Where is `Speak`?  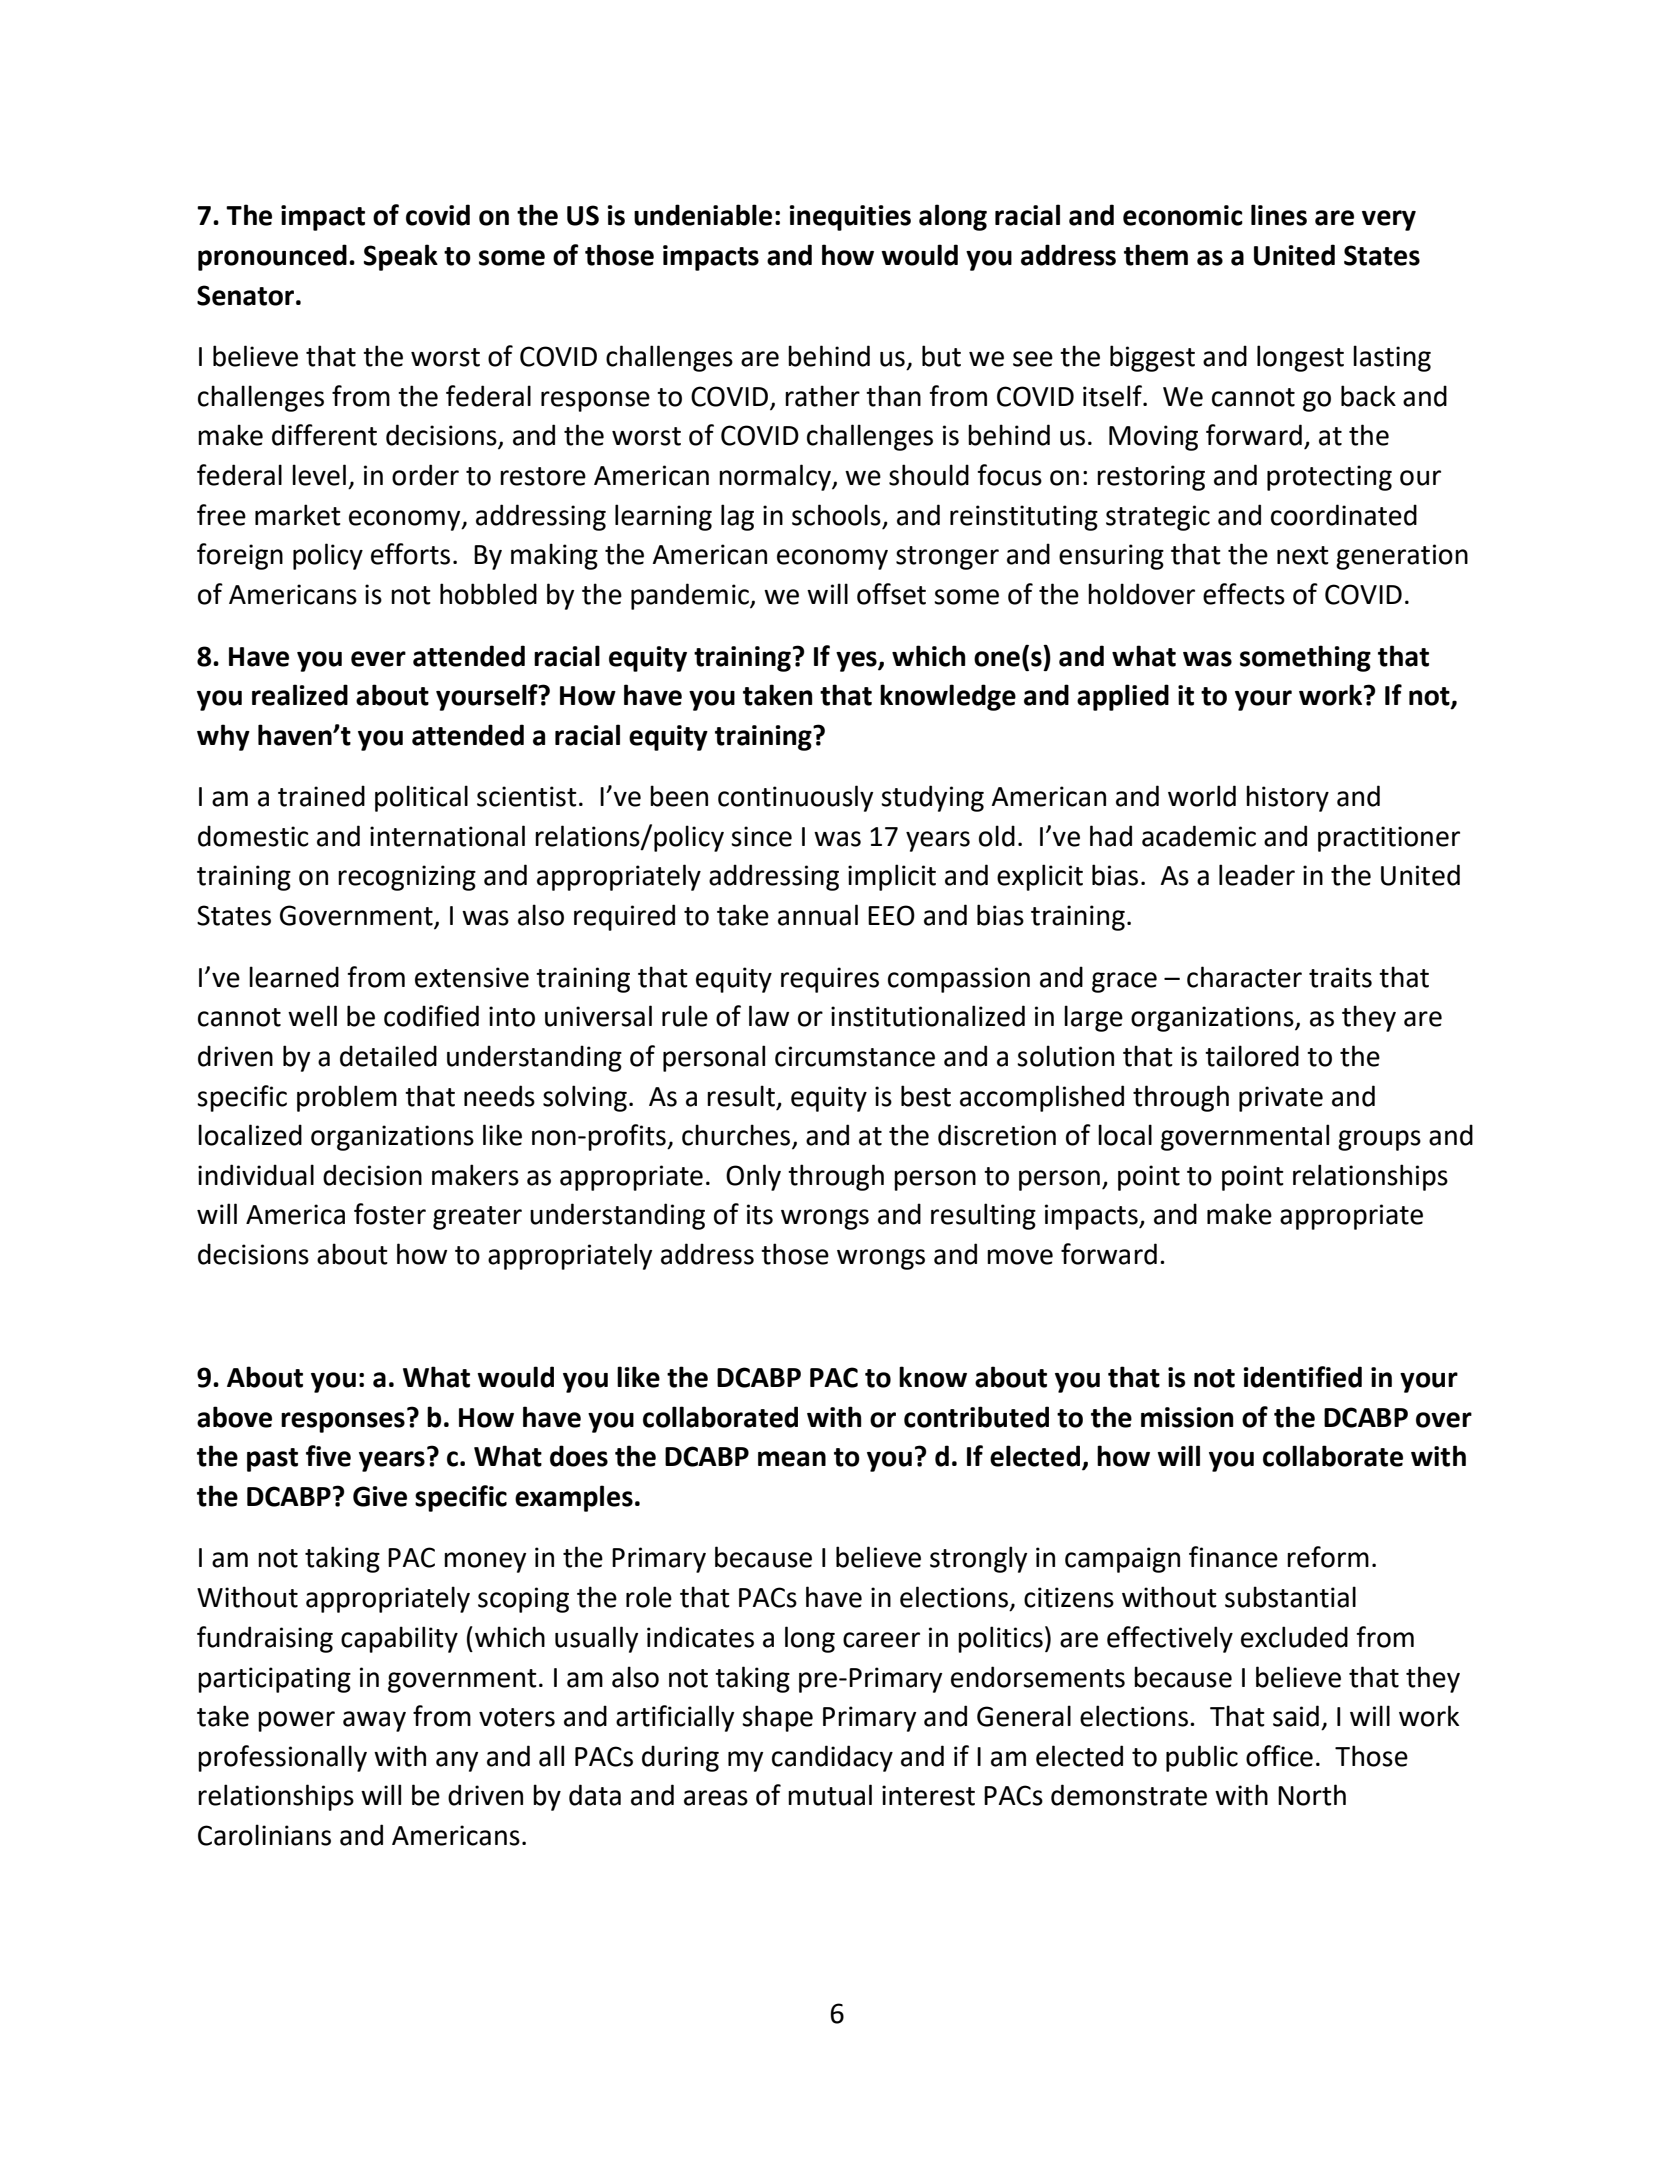
Speak is located at coordinates (401, 257).
